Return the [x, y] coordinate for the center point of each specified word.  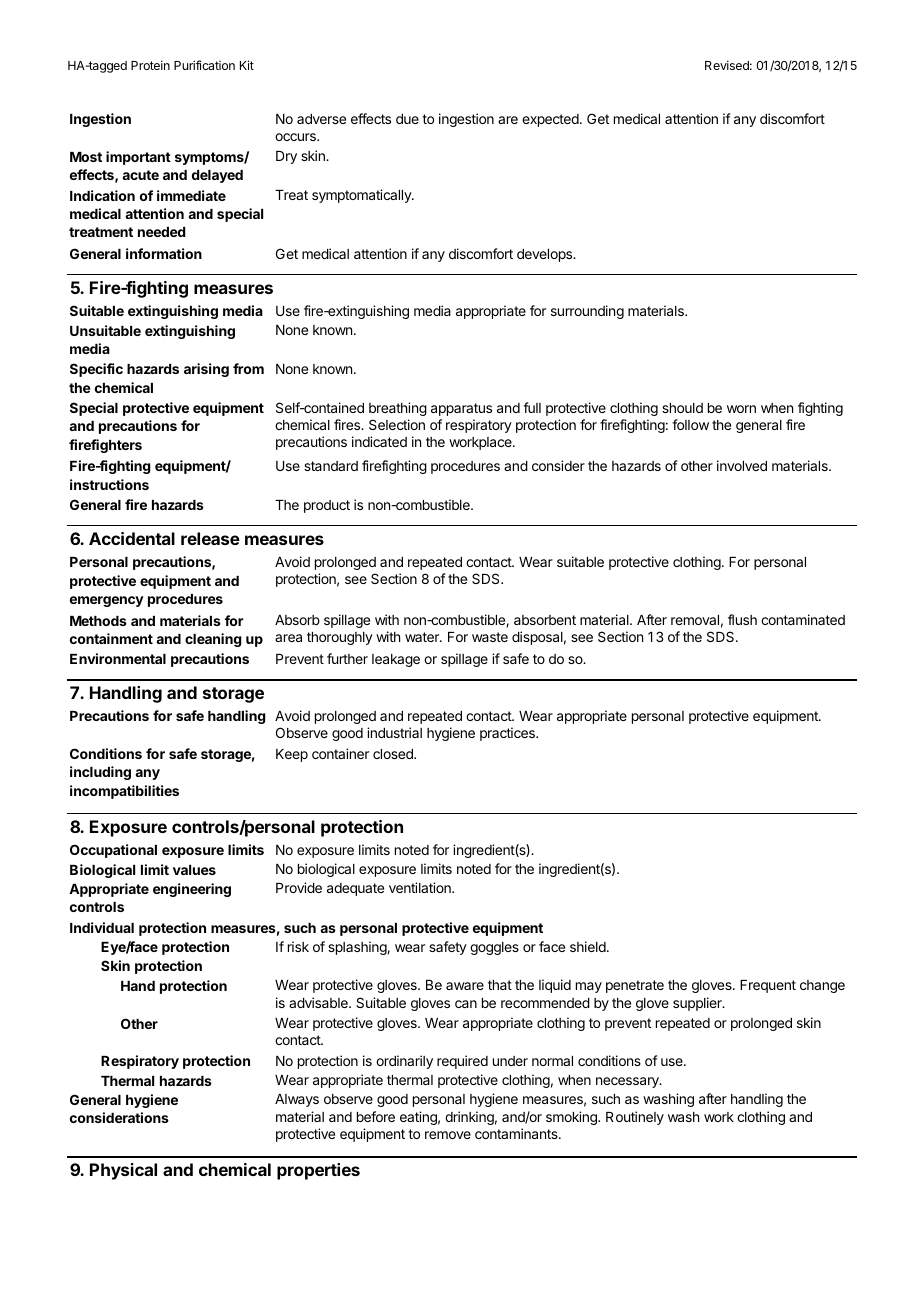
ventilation [421, 887]
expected [550, 120]
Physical [123, 1171]
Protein [150, 65]
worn [741, 409]
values [194, 870]
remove [448, 1135]
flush [742, 619]
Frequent [768, 986]
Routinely [635, 1118]
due [407, 119]
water [423, 637]
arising [206, 370]
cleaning [213, 640]
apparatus [461, 409]
